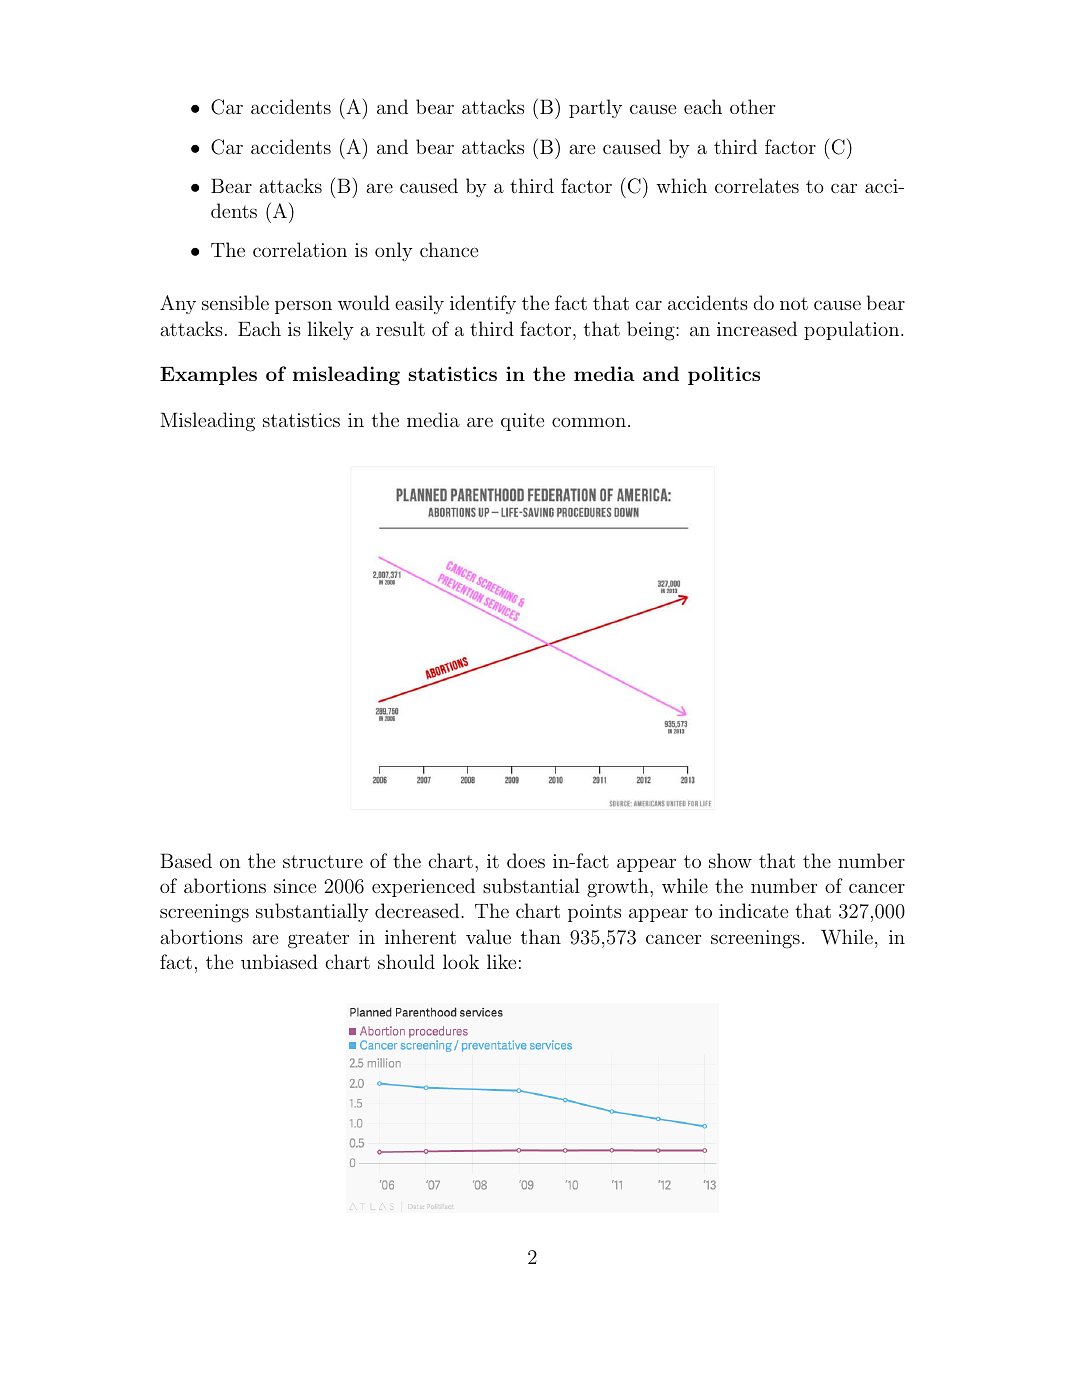 The height and width of the image is (1378, 1065). Describe the element at coordinates (208, 375) in the image. I see `Examples` at that location.
